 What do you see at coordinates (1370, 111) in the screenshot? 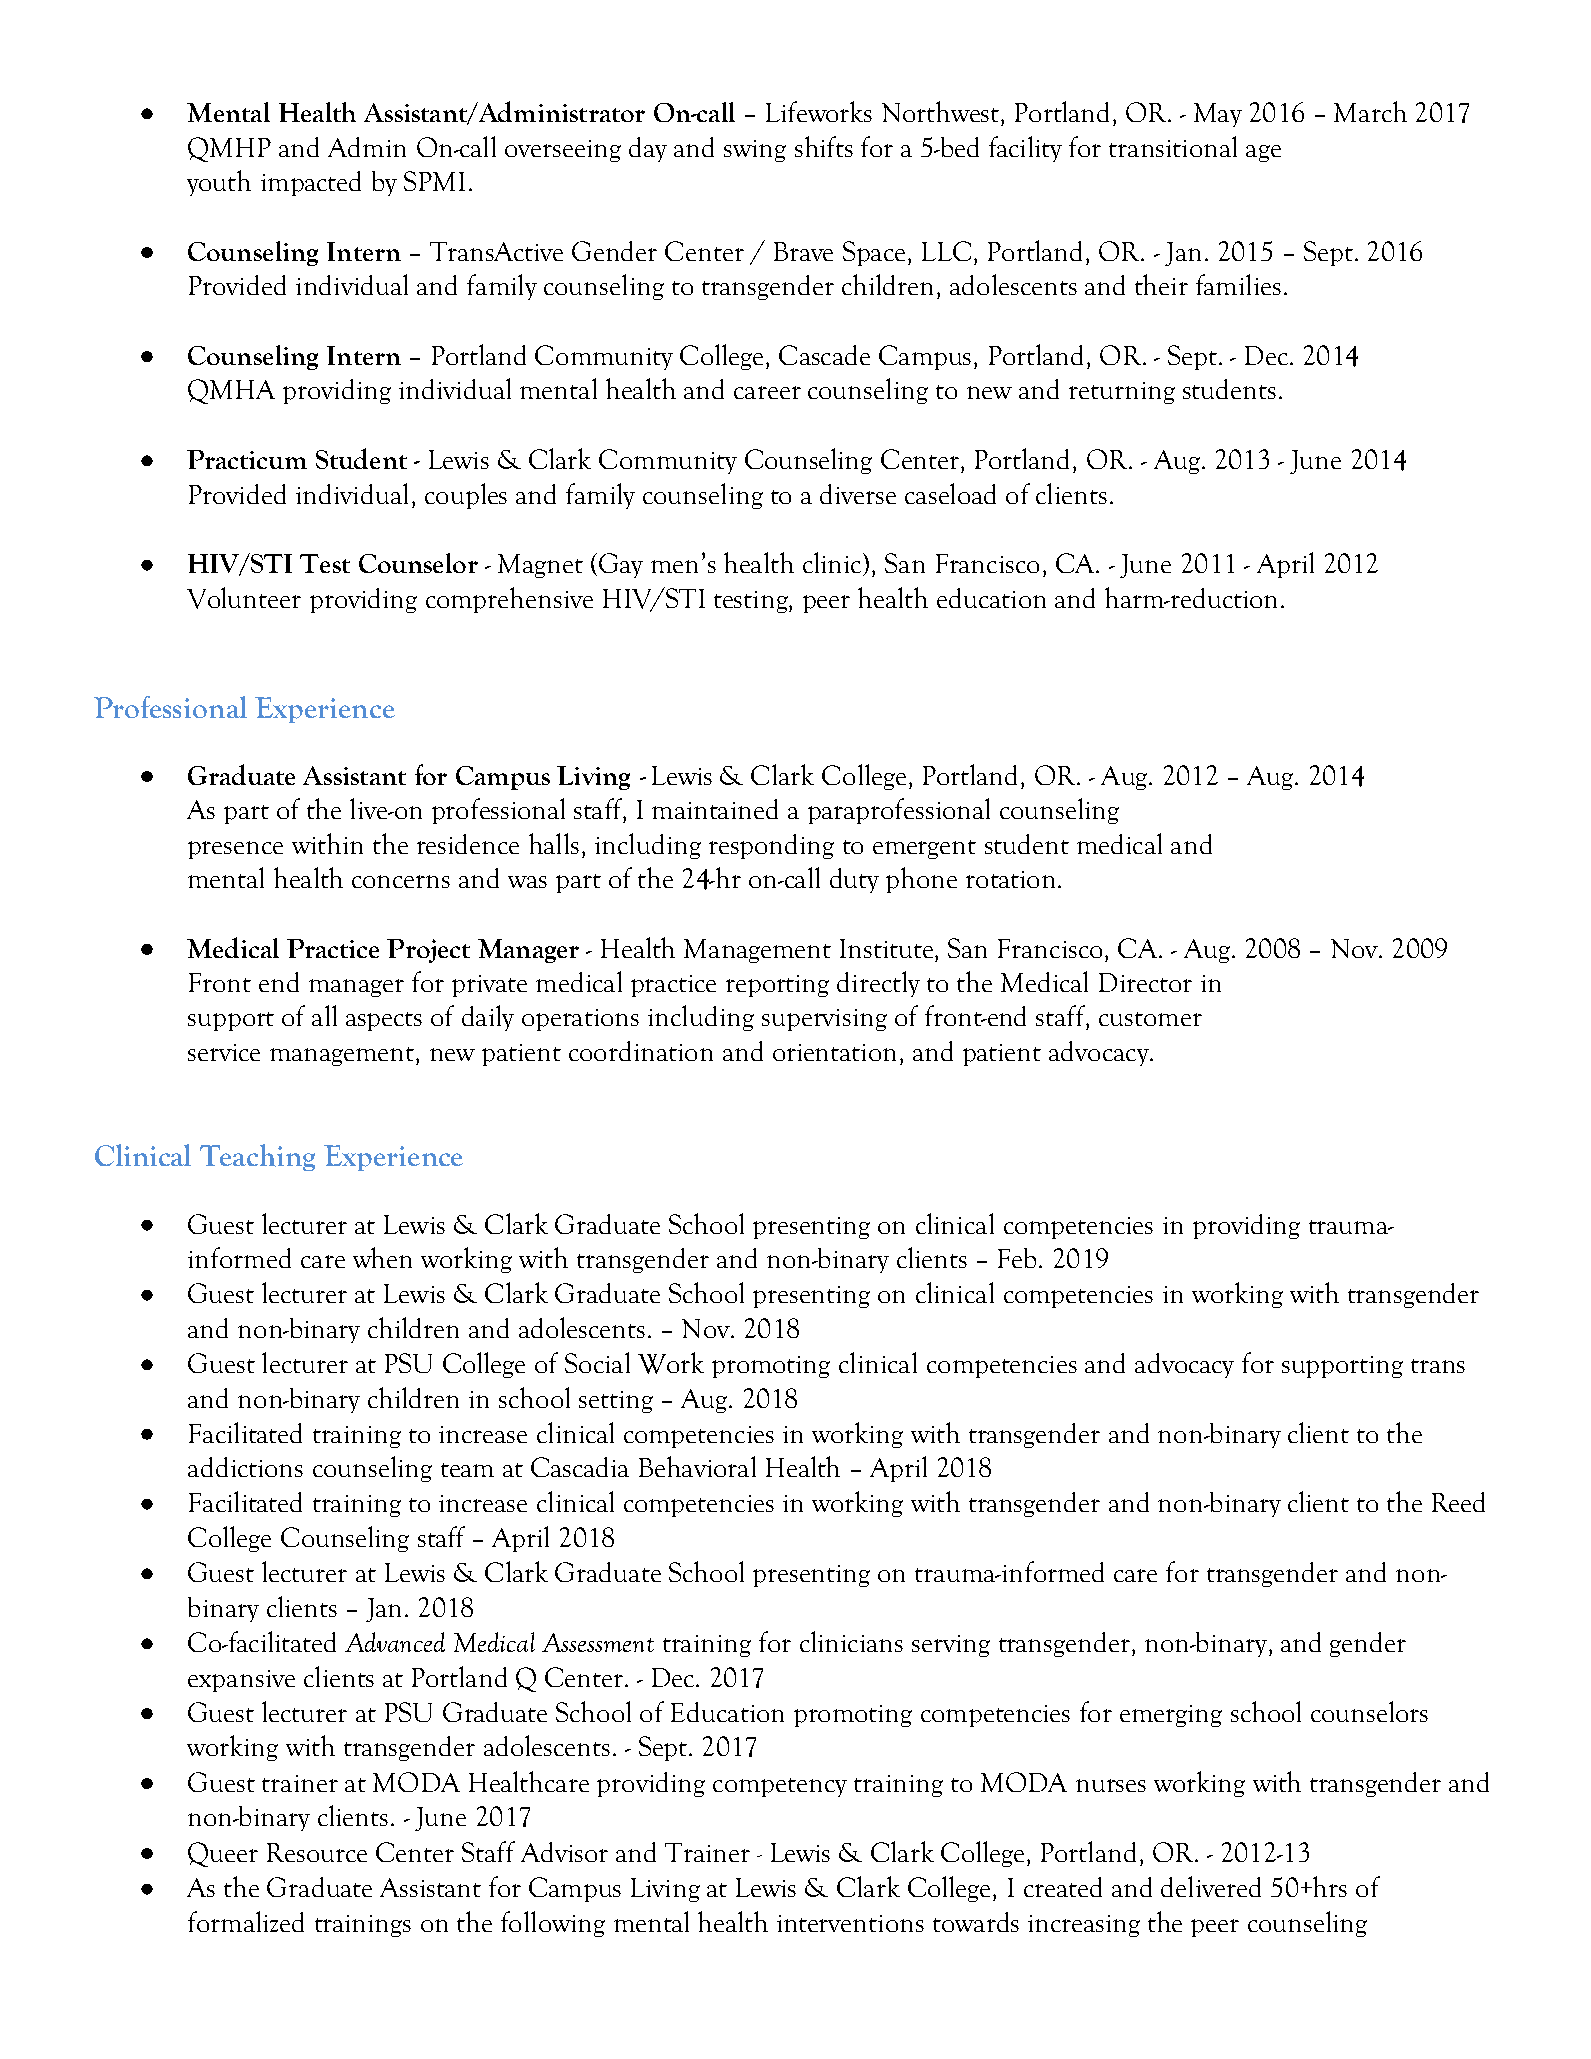
I see `March` at bounding box center [1370, 111].
